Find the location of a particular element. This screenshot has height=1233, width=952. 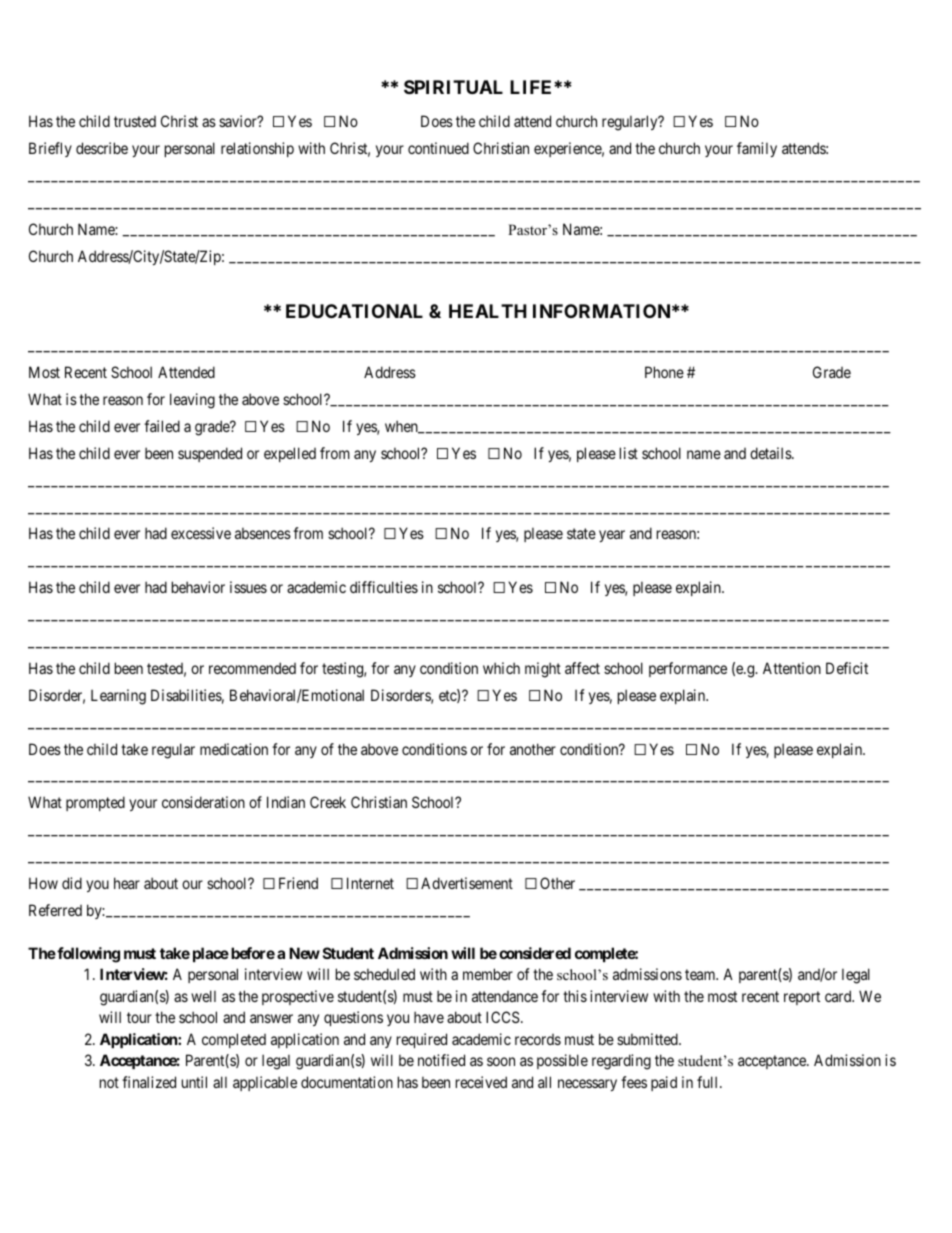

trusted is located at coordinates (135, 121).
